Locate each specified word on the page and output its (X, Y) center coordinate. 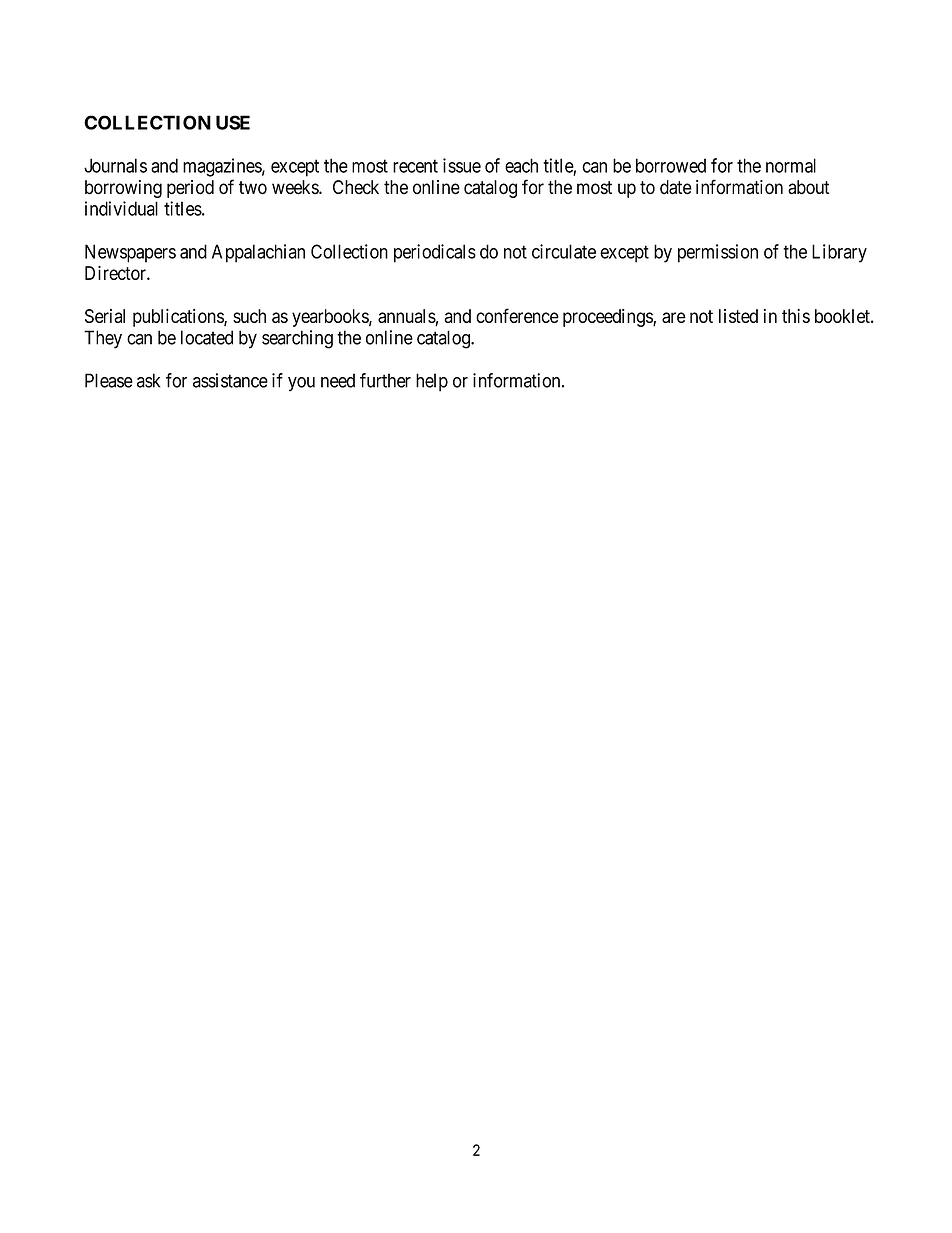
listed (738, 316)
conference (517, 315)
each (521, 165)
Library (839, 253)
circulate (564, 251)
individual (121, 208)
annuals (407, 316)
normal (791, 165)
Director (116, 273)
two (253, 188)
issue (462, 165)
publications (179, 318)
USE (233, 122)
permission (718, 253)
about (809, 187)
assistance (230, 380)
